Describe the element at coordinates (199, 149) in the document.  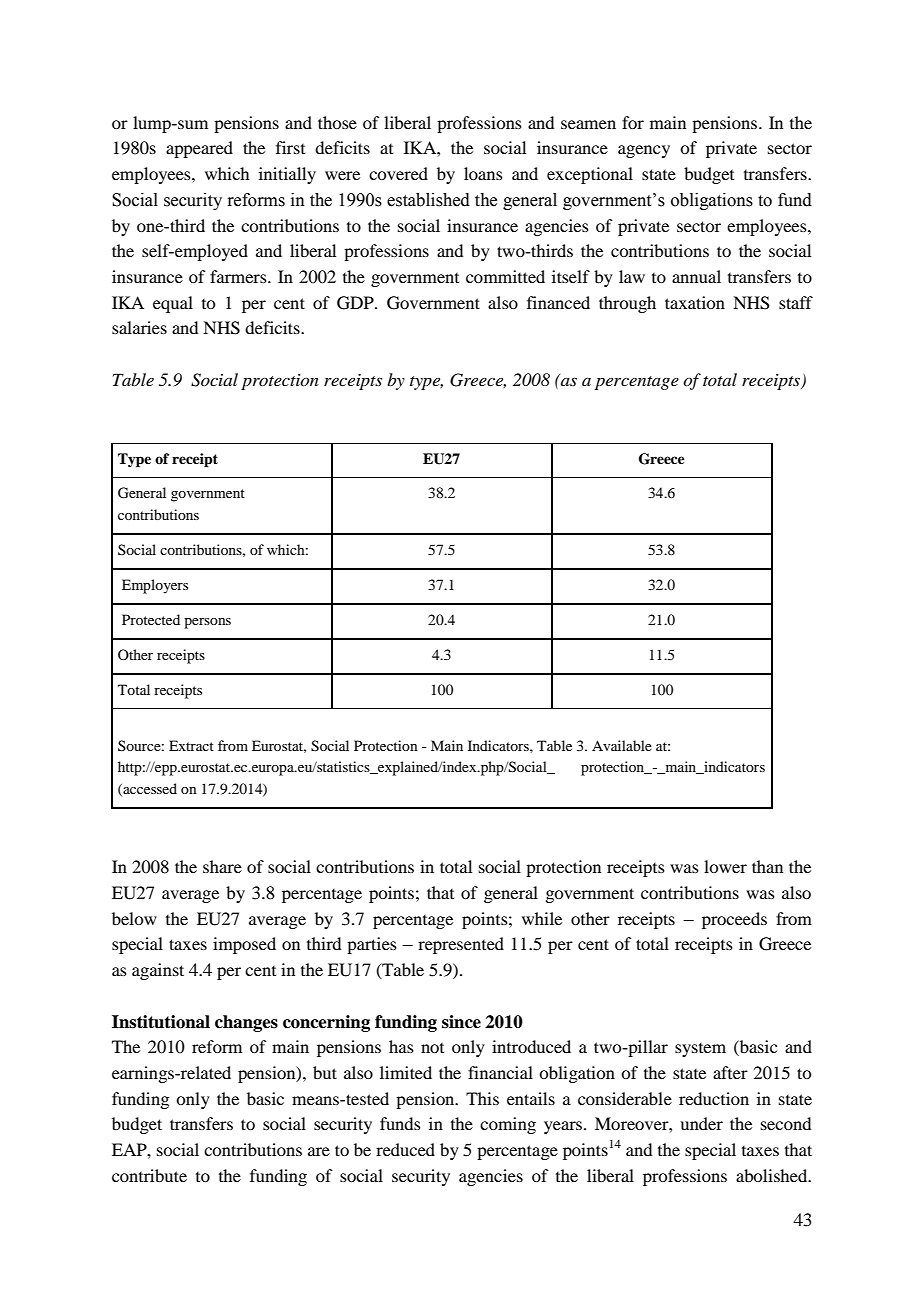
I see `appeared` at that location.
